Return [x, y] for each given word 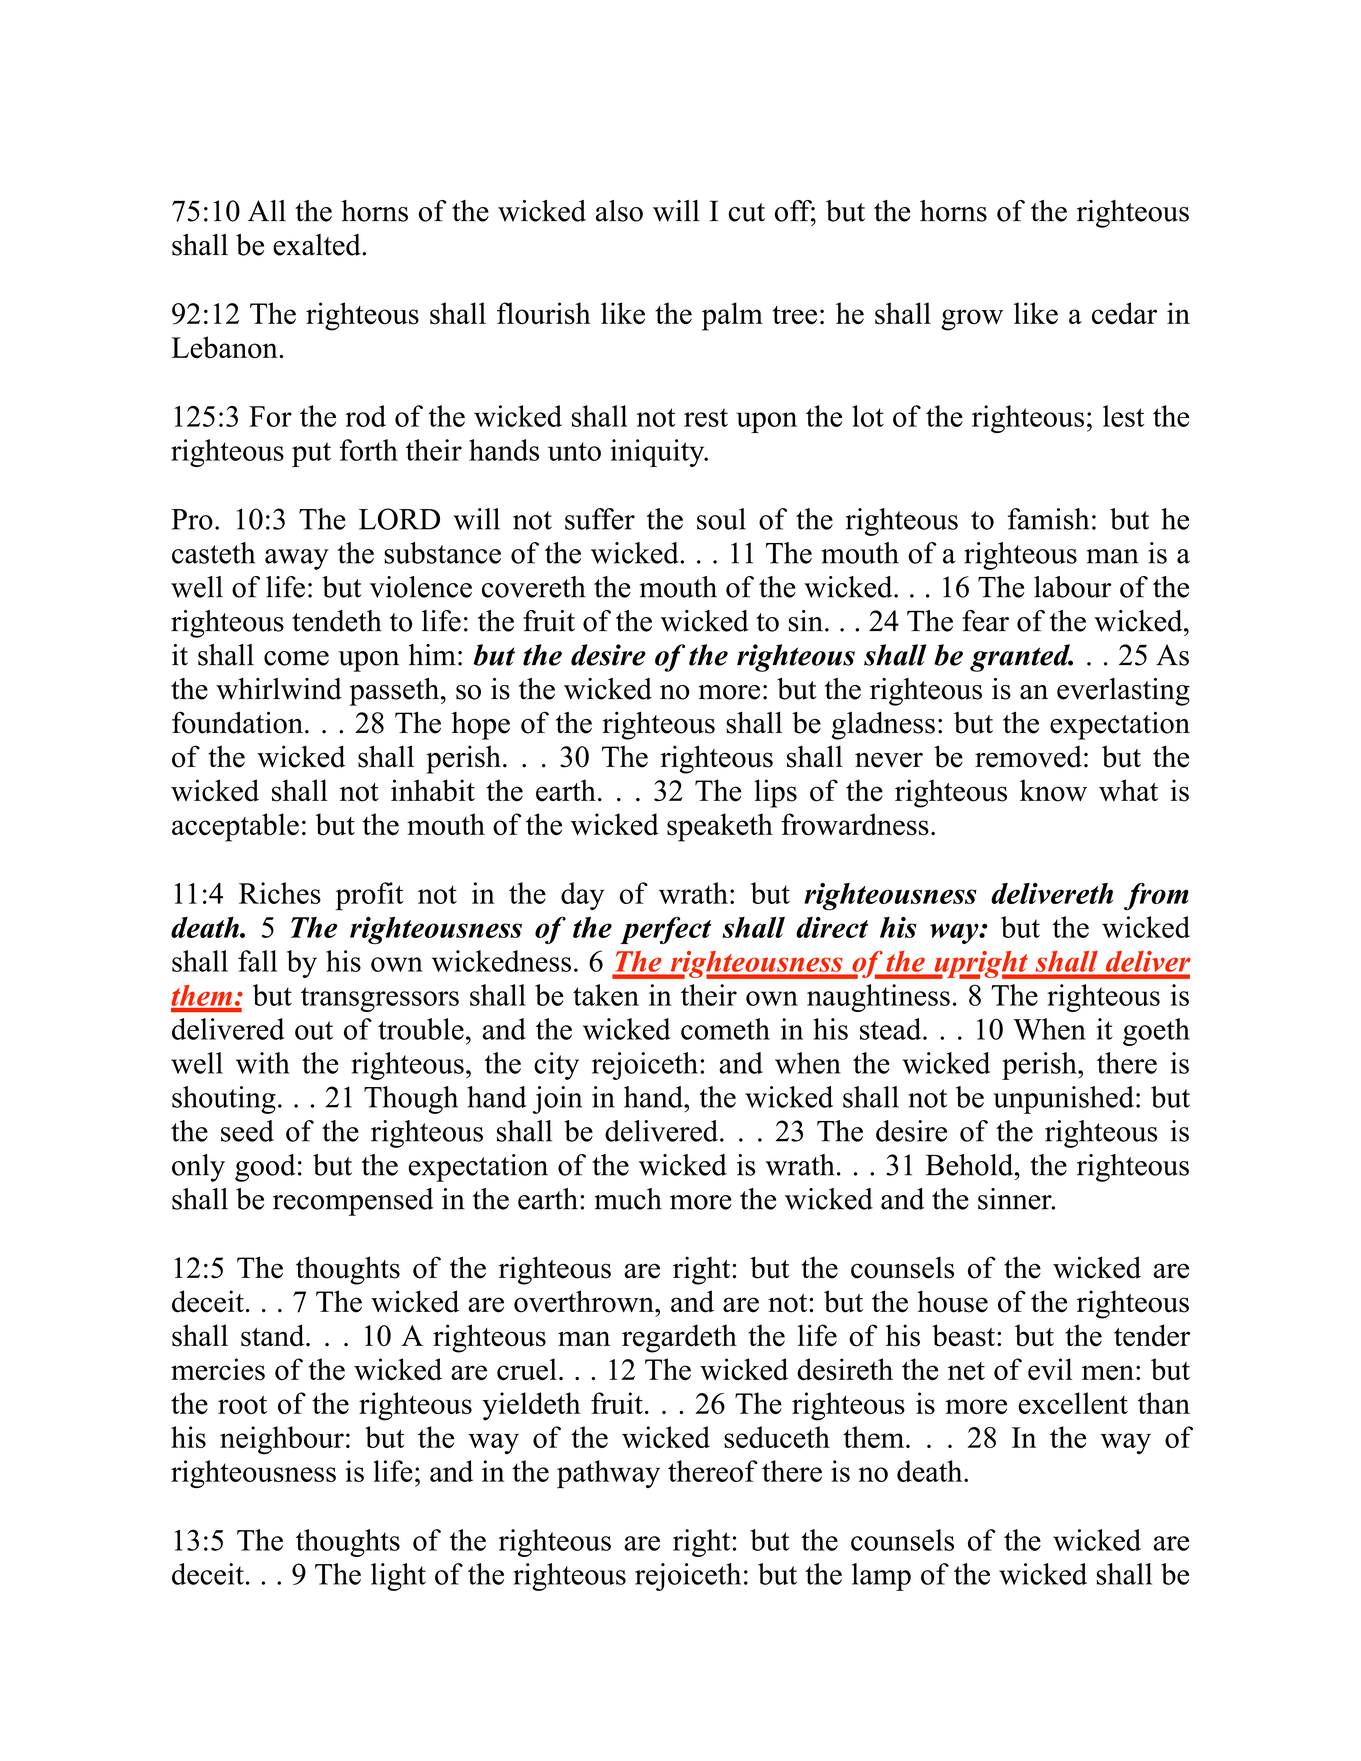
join [557, 1100]
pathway [608, 1474]
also [619, 211]
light [398, 1577]
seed [247, 1131]
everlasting [1123, 692]
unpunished [1063, 1100]
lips [775, 793]
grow [972, 320]
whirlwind [279, 689]
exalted [318, 245]
